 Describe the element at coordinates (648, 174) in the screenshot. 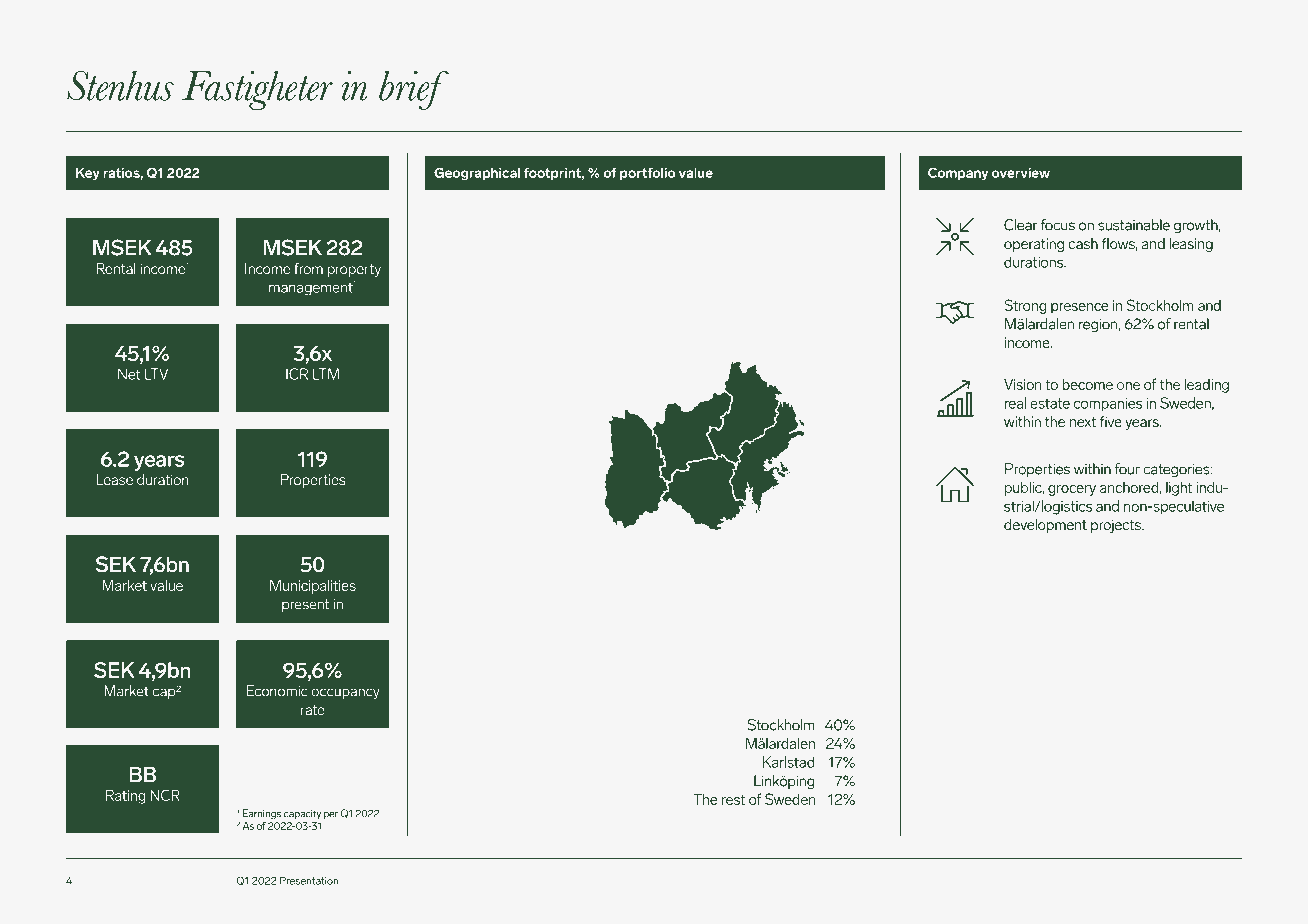

I see `portfolio` at that location.
